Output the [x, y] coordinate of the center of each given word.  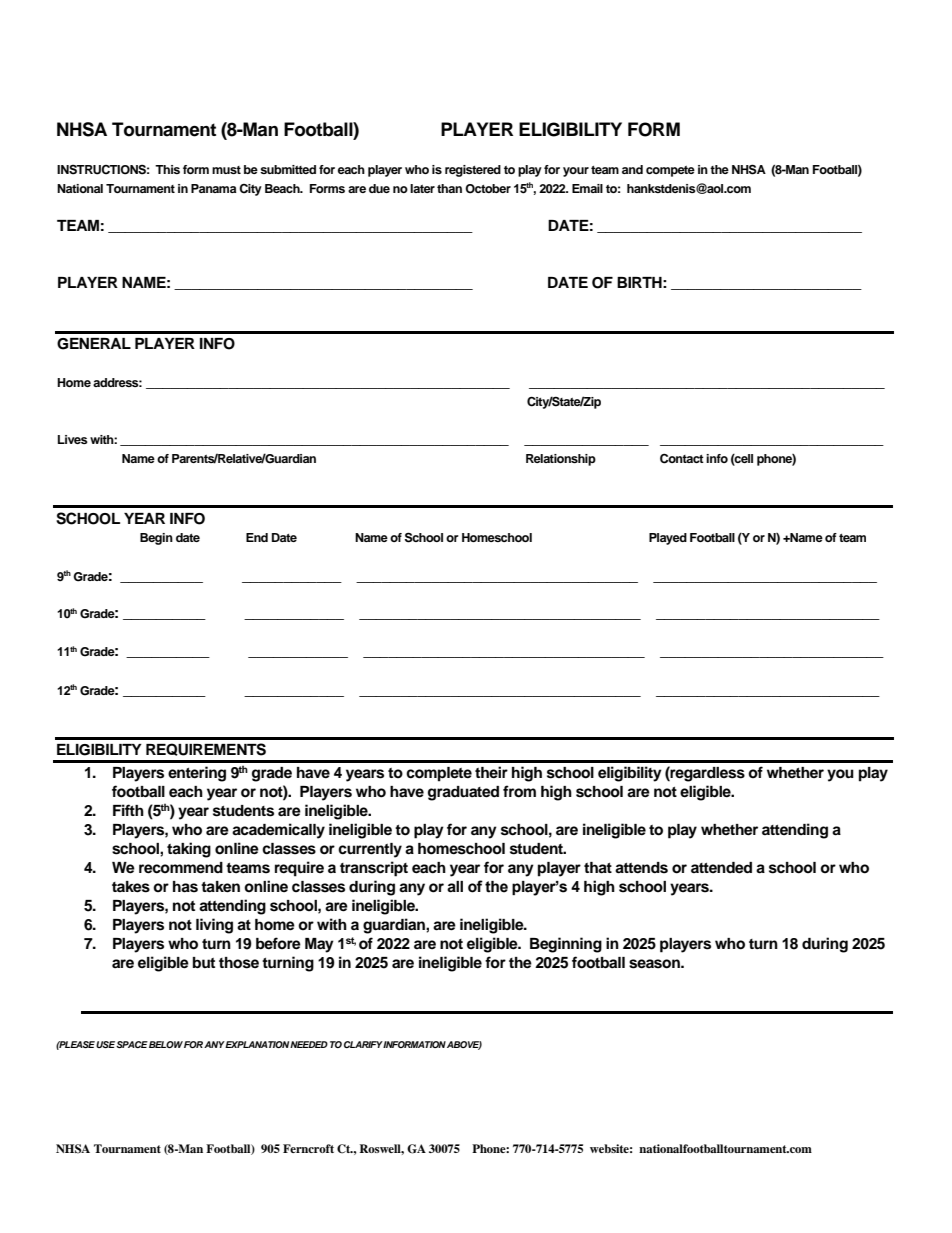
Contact [682, 459]
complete [439, 774]
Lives [73, 439]
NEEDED [309, 1044]
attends [641, 868]
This [167, 169]
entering [197, 774]
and [632, 169]
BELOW [166, 1044]
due [379, 188]
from [519, 791]
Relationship [561, 460]
